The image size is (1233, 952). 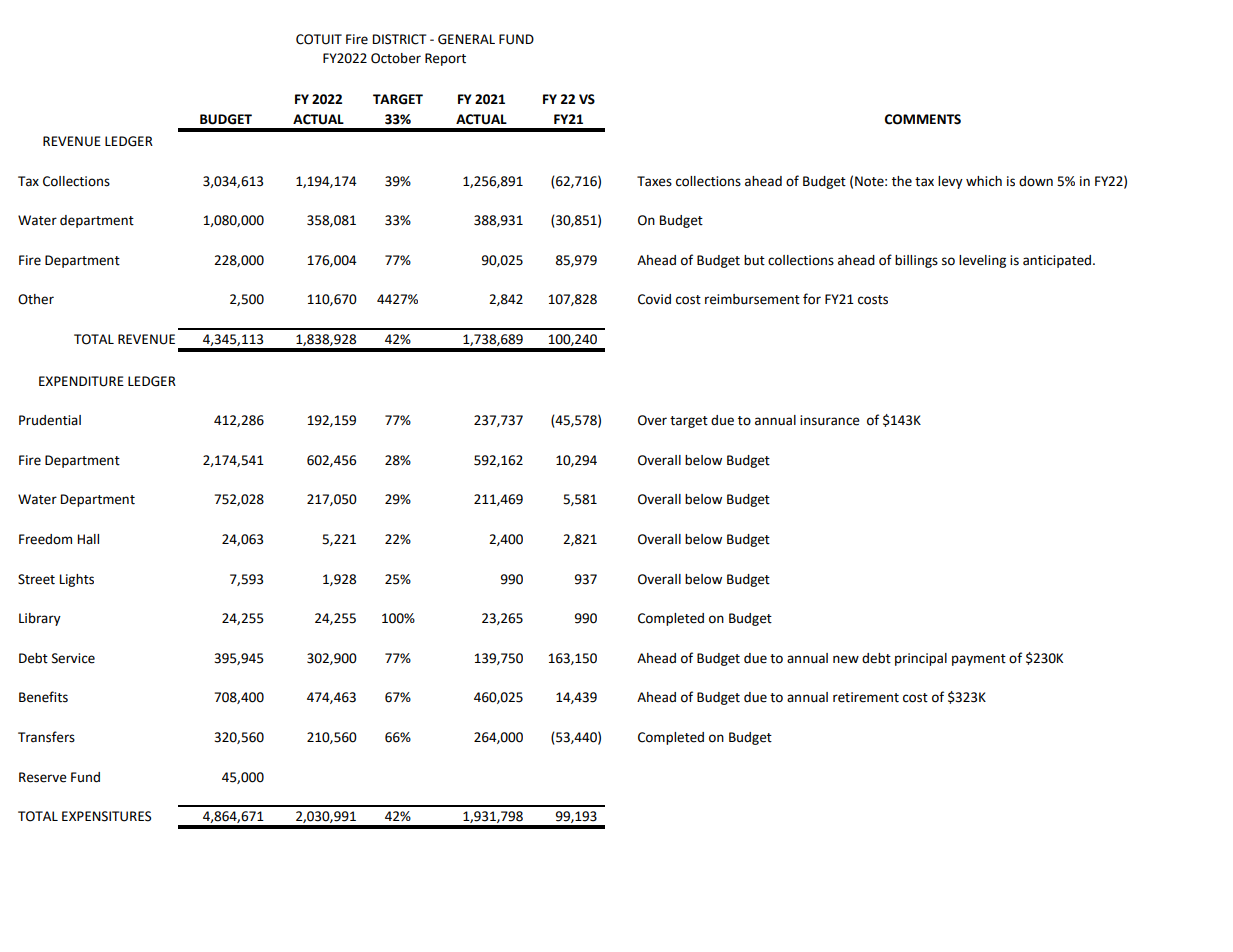 What do you see at coordinates (846, 659) in the screenshot?
I see `new` at bounding box center [846, 659].
